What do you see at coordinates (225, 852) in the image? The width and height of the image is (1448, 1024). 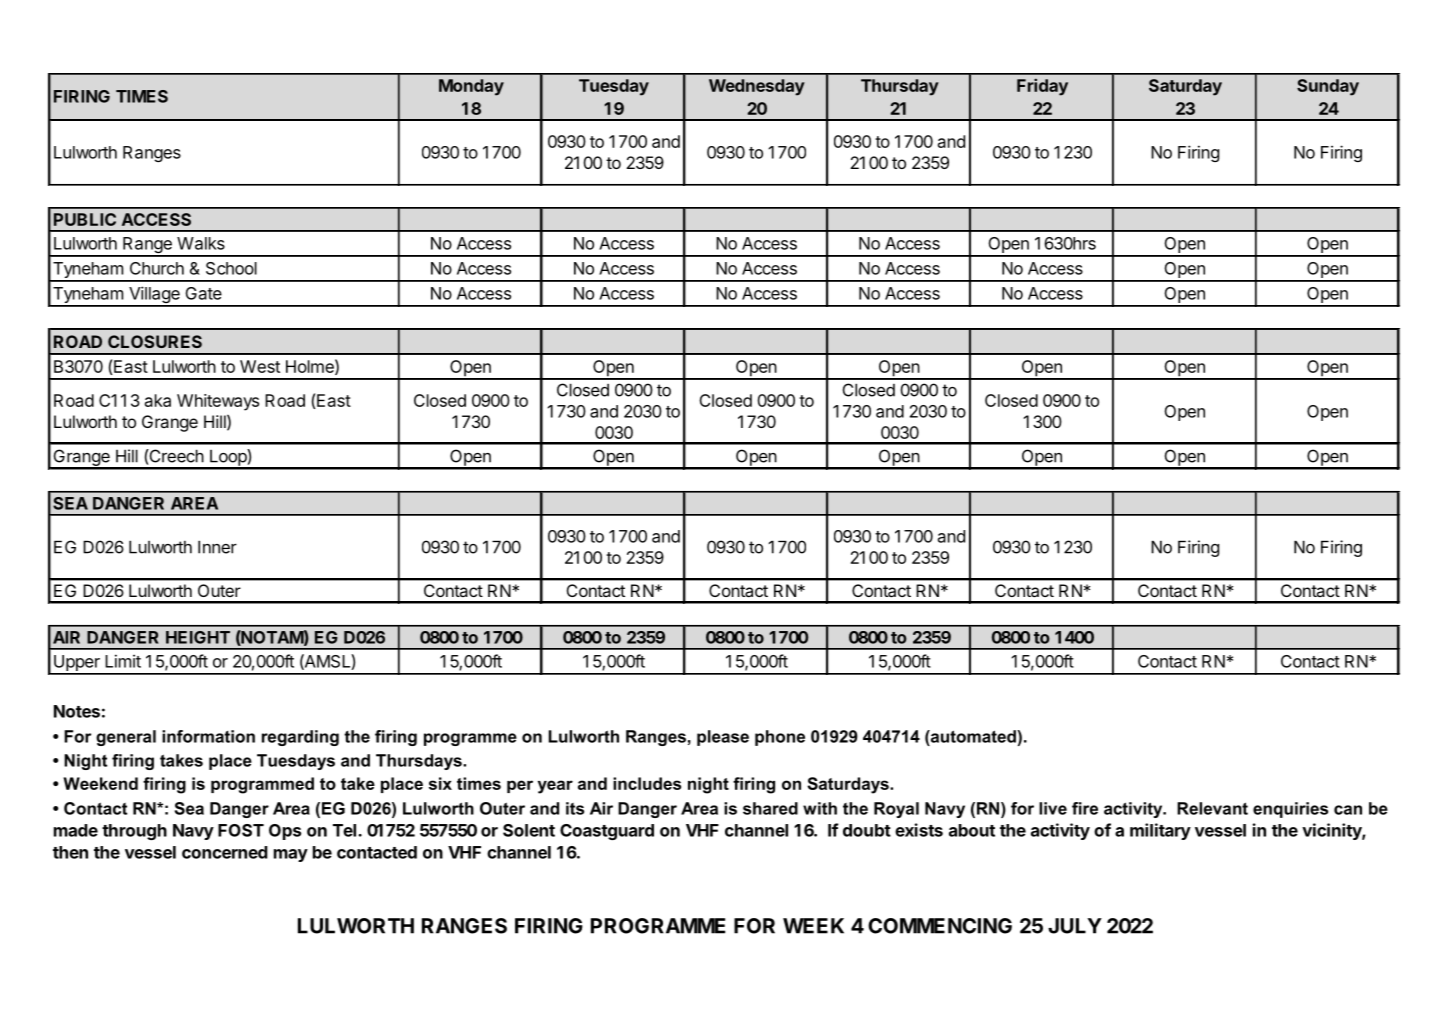 I see `concerned` at bounding box center [225, 852].
